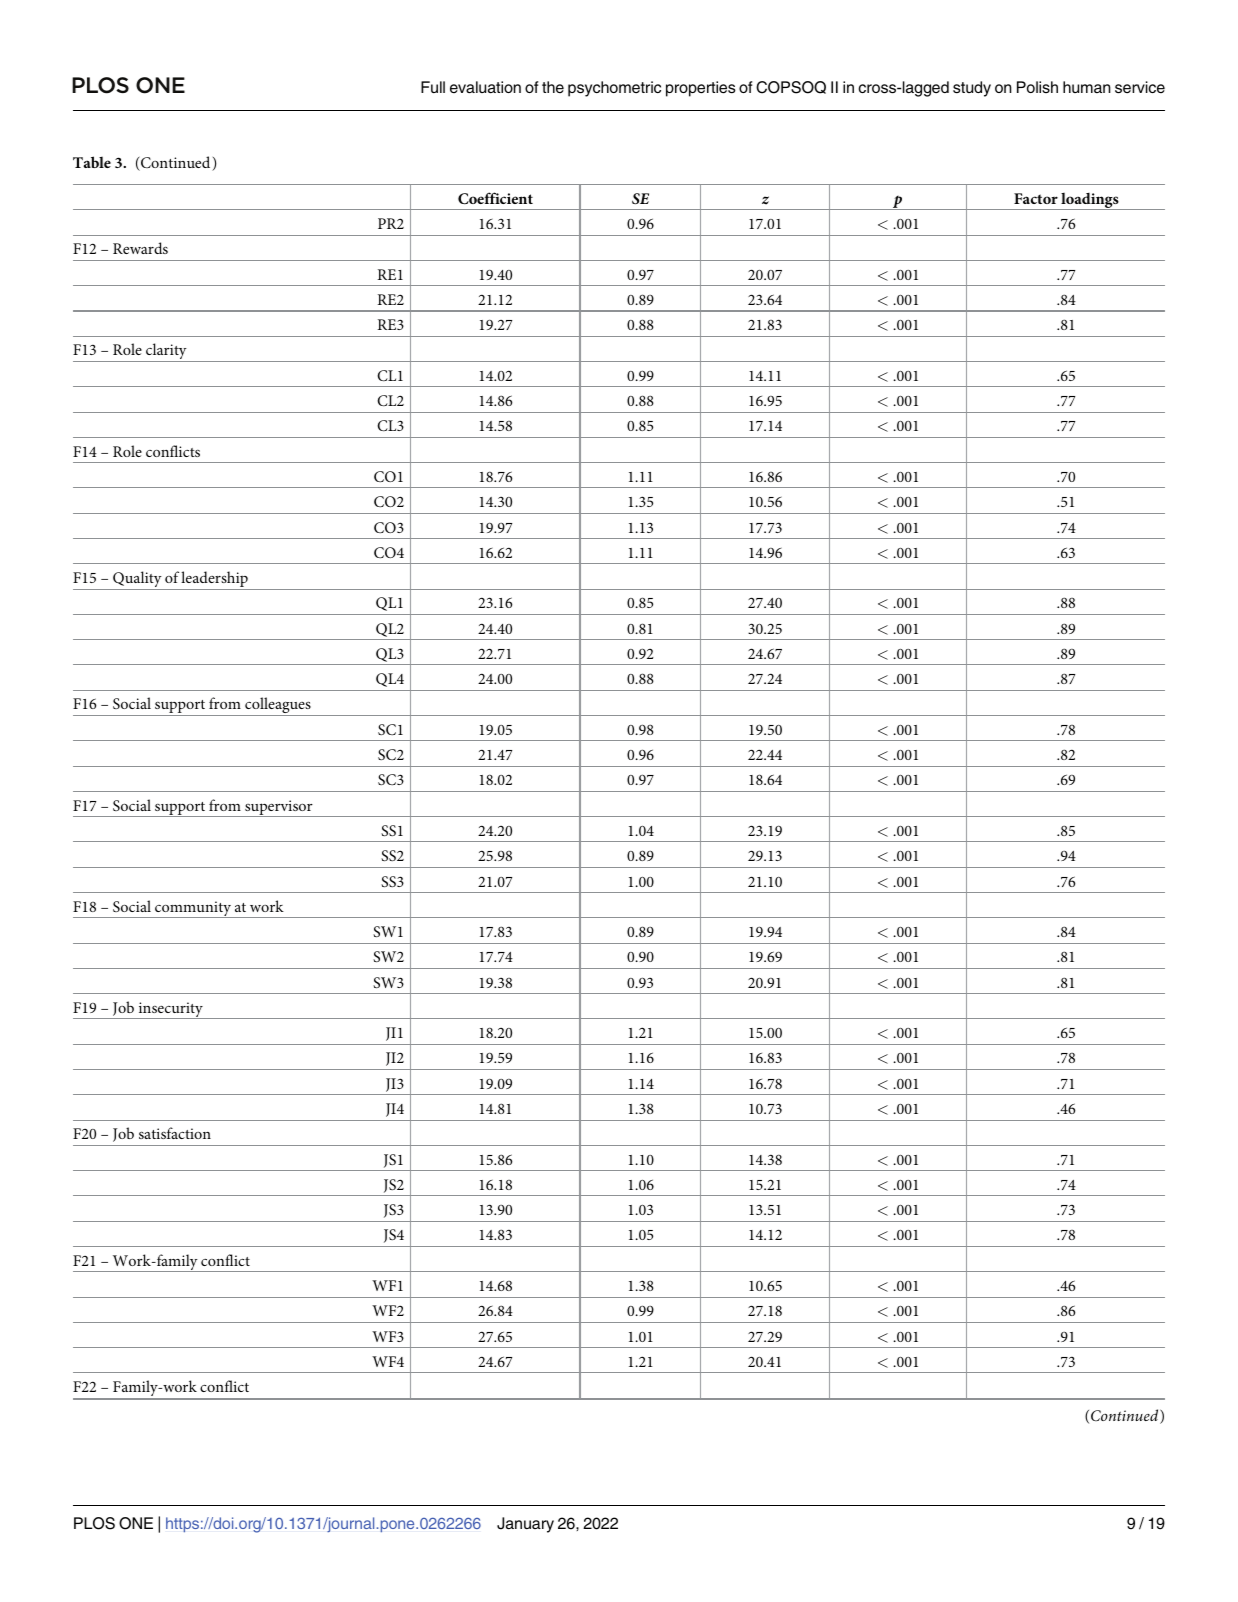 The width and height of the screenshot is (1238, 1602). I want to click on Polish, so click(1037, 87).
